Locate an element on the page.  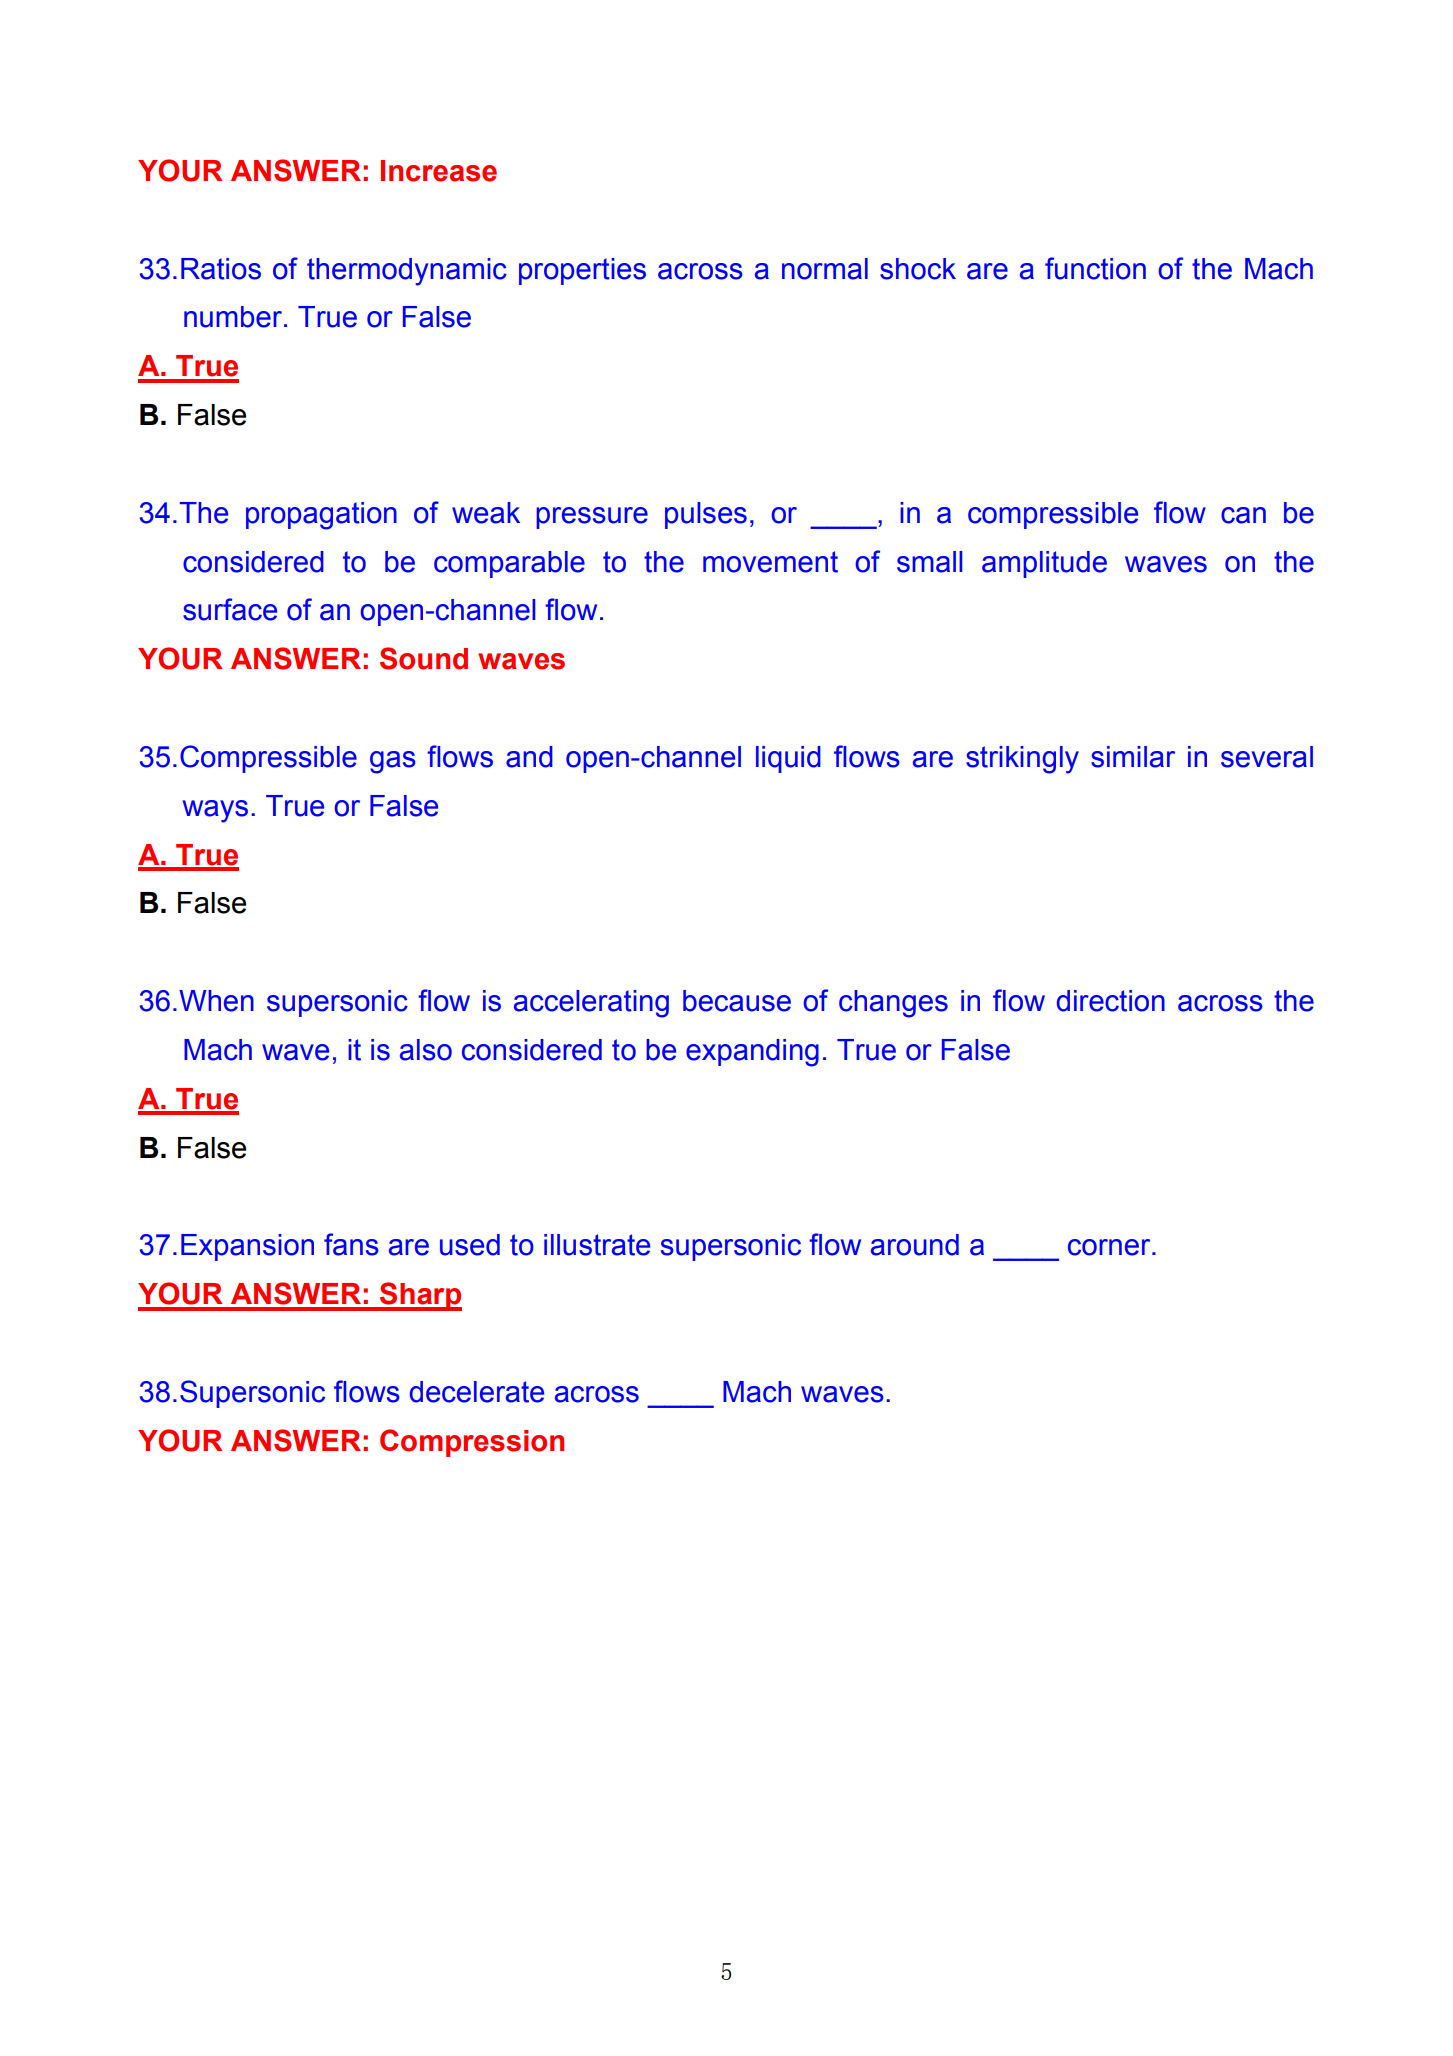
pulses is located at coordinates (706, 515).
